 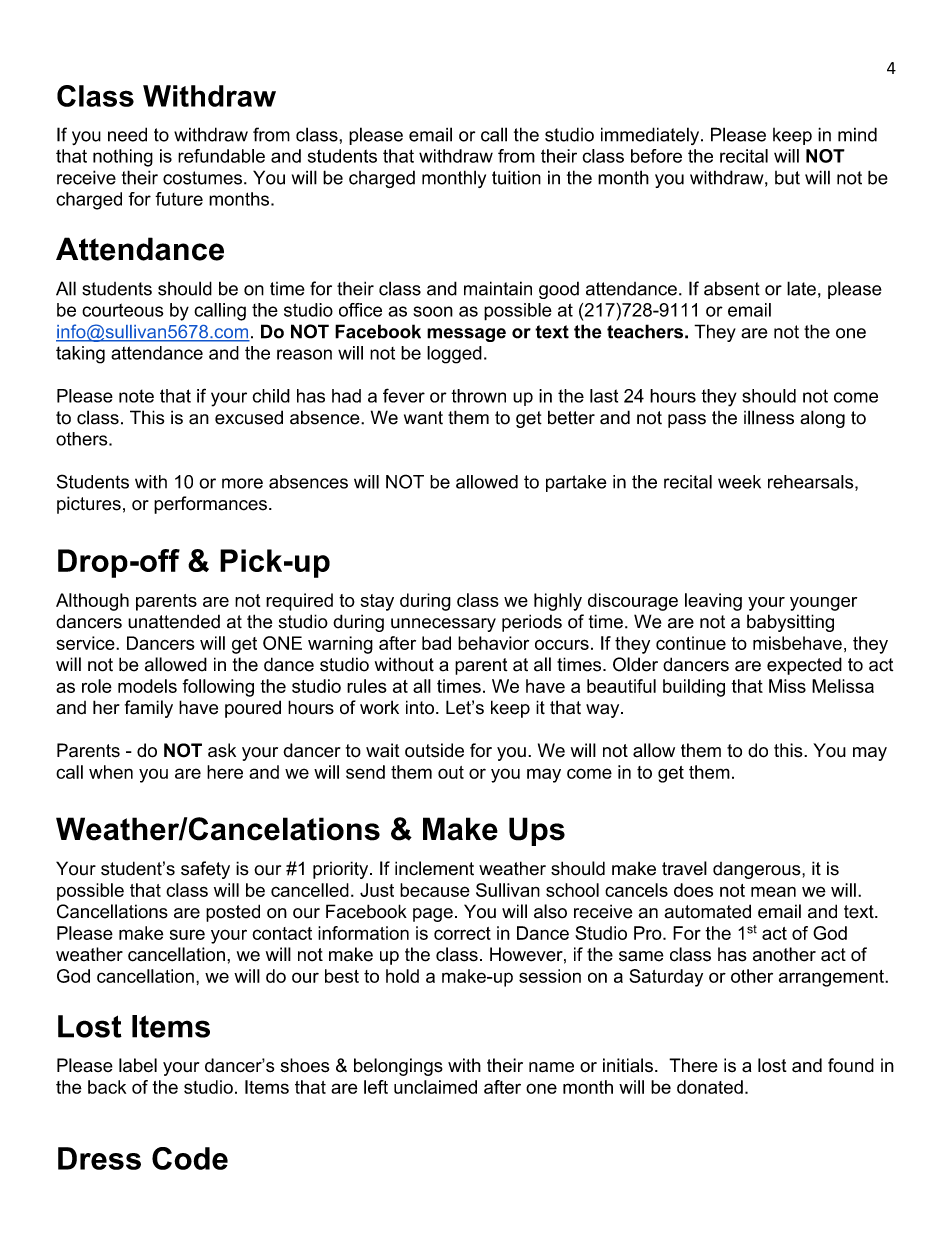 What do you see at coordinates (516, 177) in the page?
I see `tuition` at bounding box center [516, 177].
